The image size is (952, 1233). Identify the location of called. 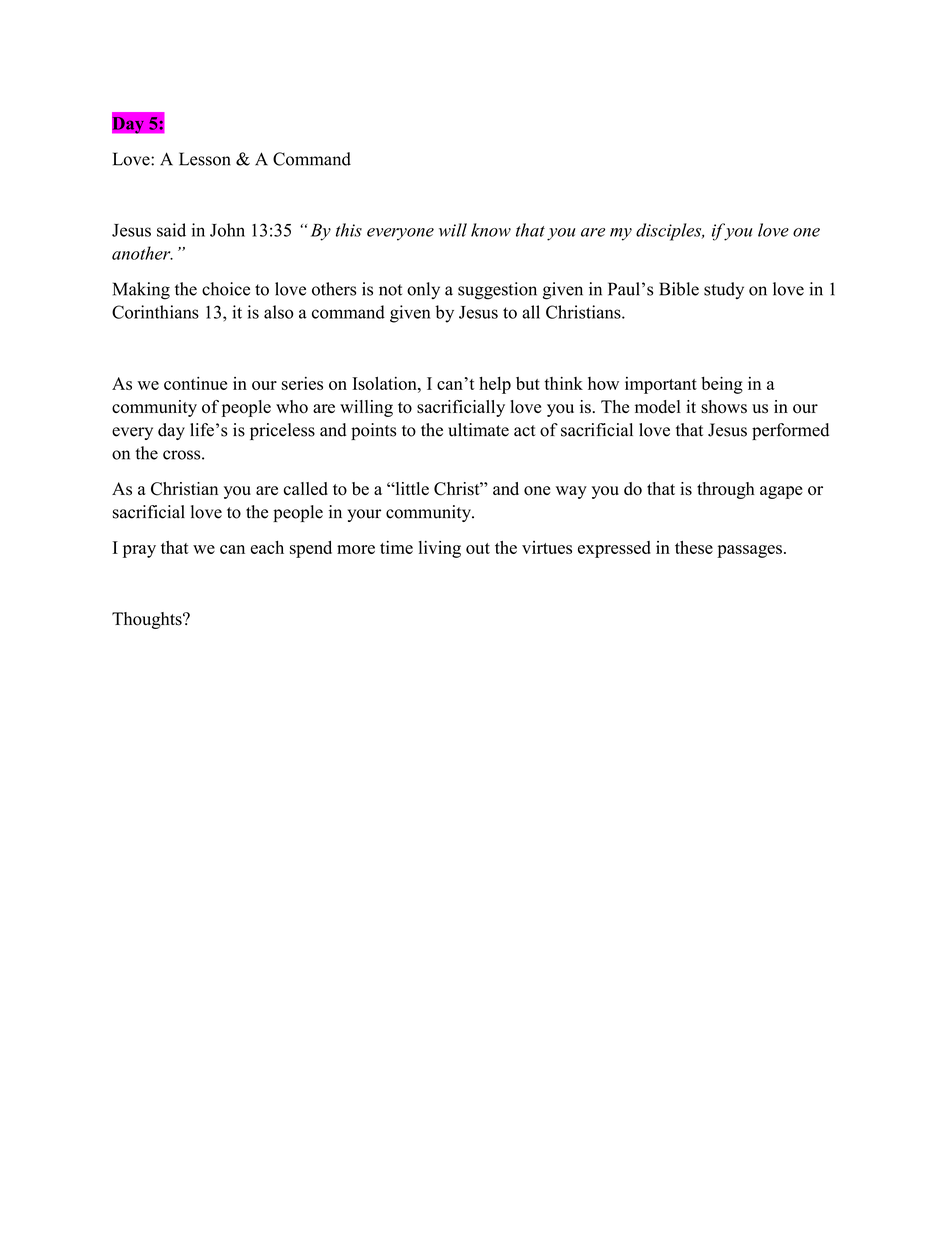
(306, 488).
